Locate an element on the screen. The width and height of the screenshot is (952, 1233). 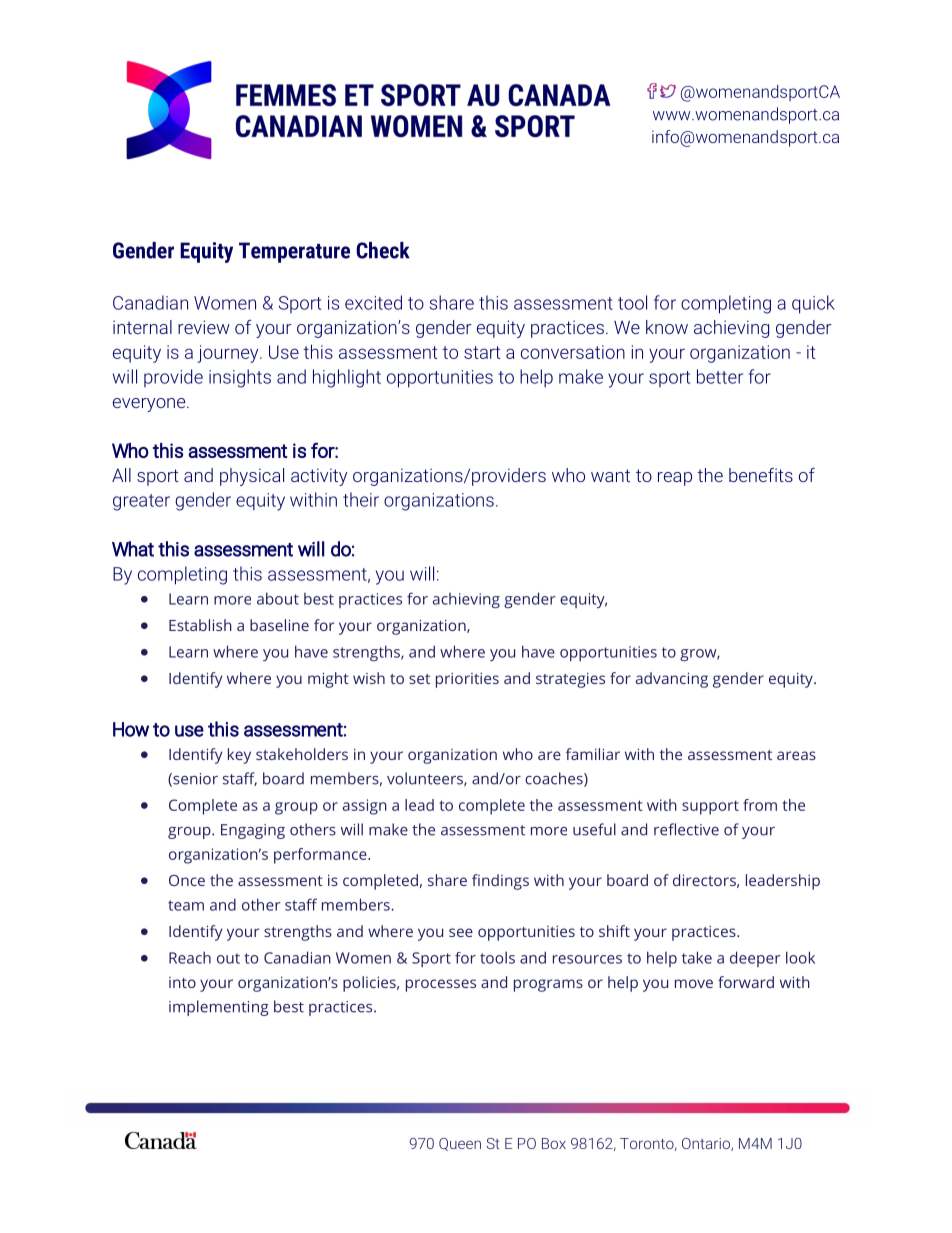
review is located at coordinates (204, 327).
